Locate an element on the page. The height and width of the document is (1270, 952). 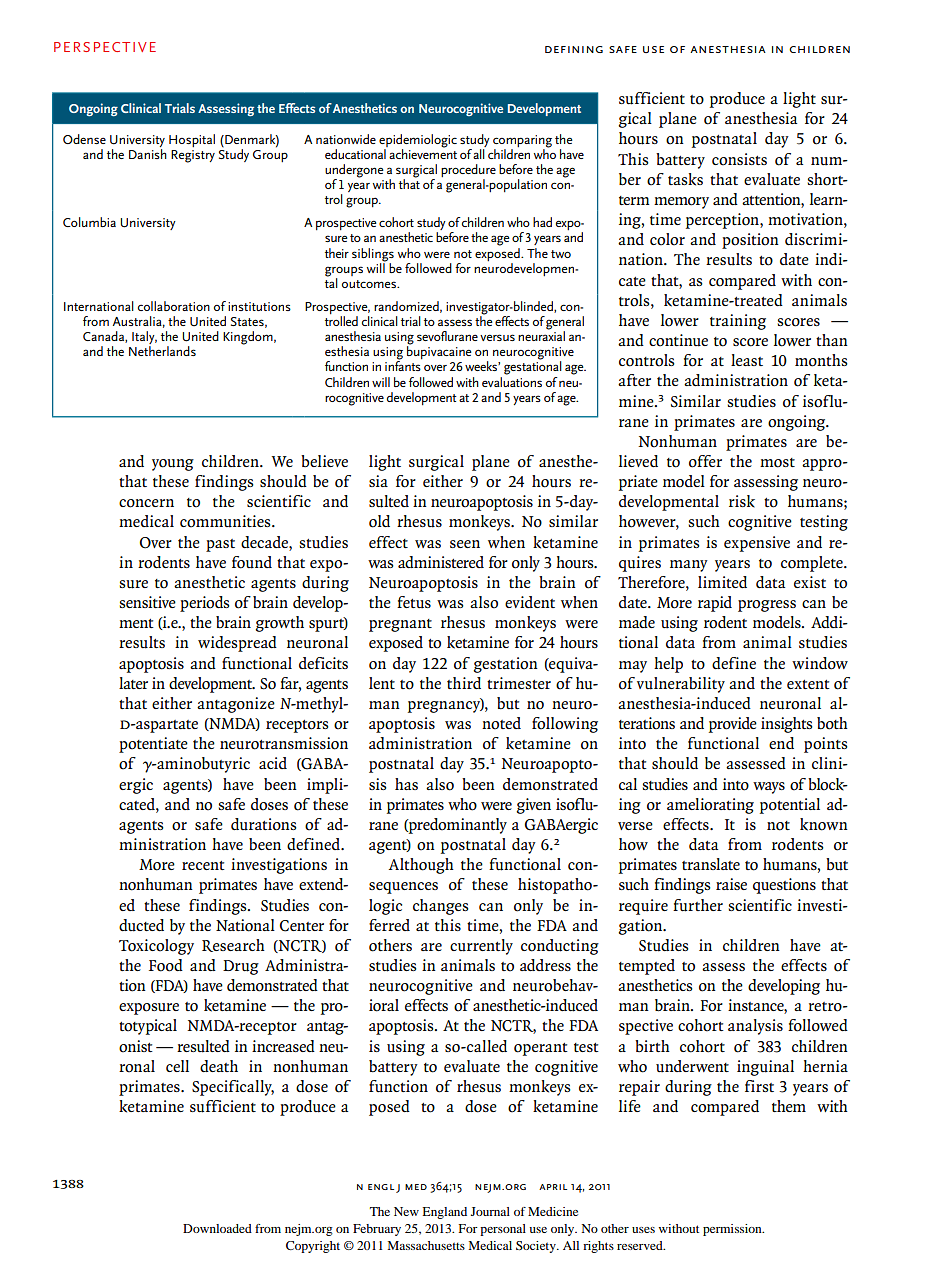
most is located at coordinates (777, 463).
